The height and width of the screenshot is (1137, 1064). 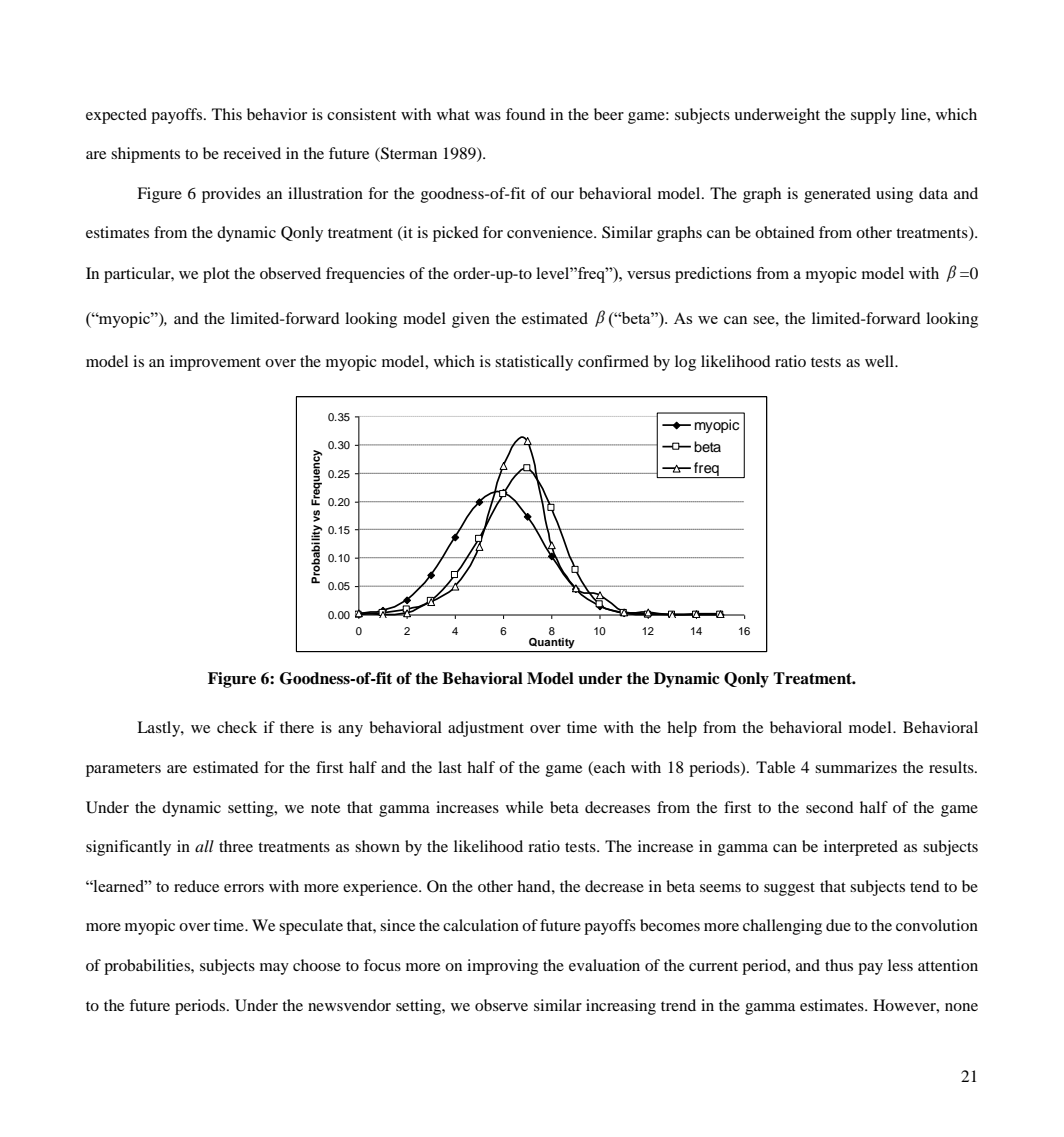 What do you see at coordinates (274, 969) in the screenshot?
I see `may` at bounding box center [274, 969].
